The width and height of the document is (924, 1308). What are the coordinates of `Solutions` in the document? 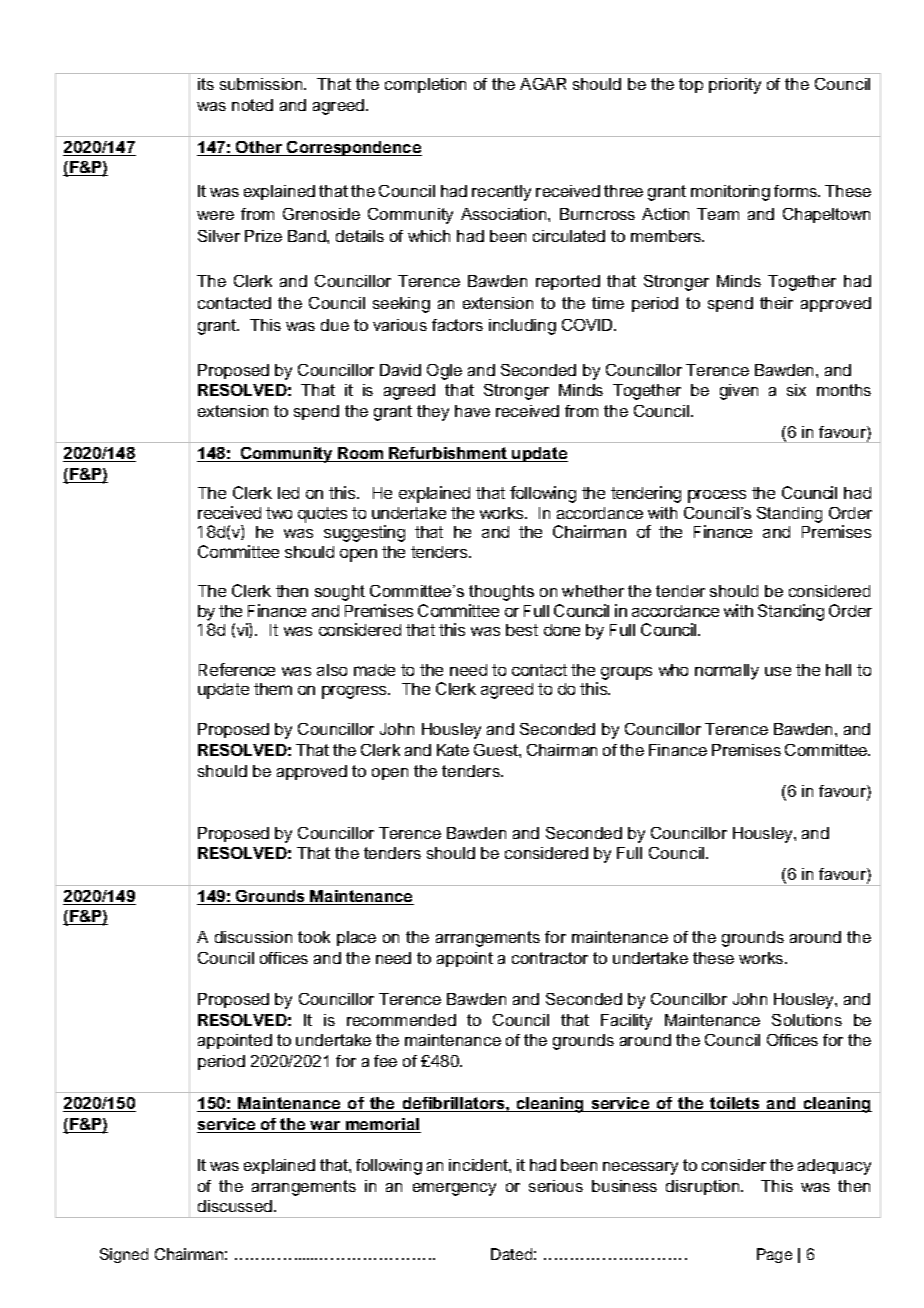 It's located at (807, 1020).
